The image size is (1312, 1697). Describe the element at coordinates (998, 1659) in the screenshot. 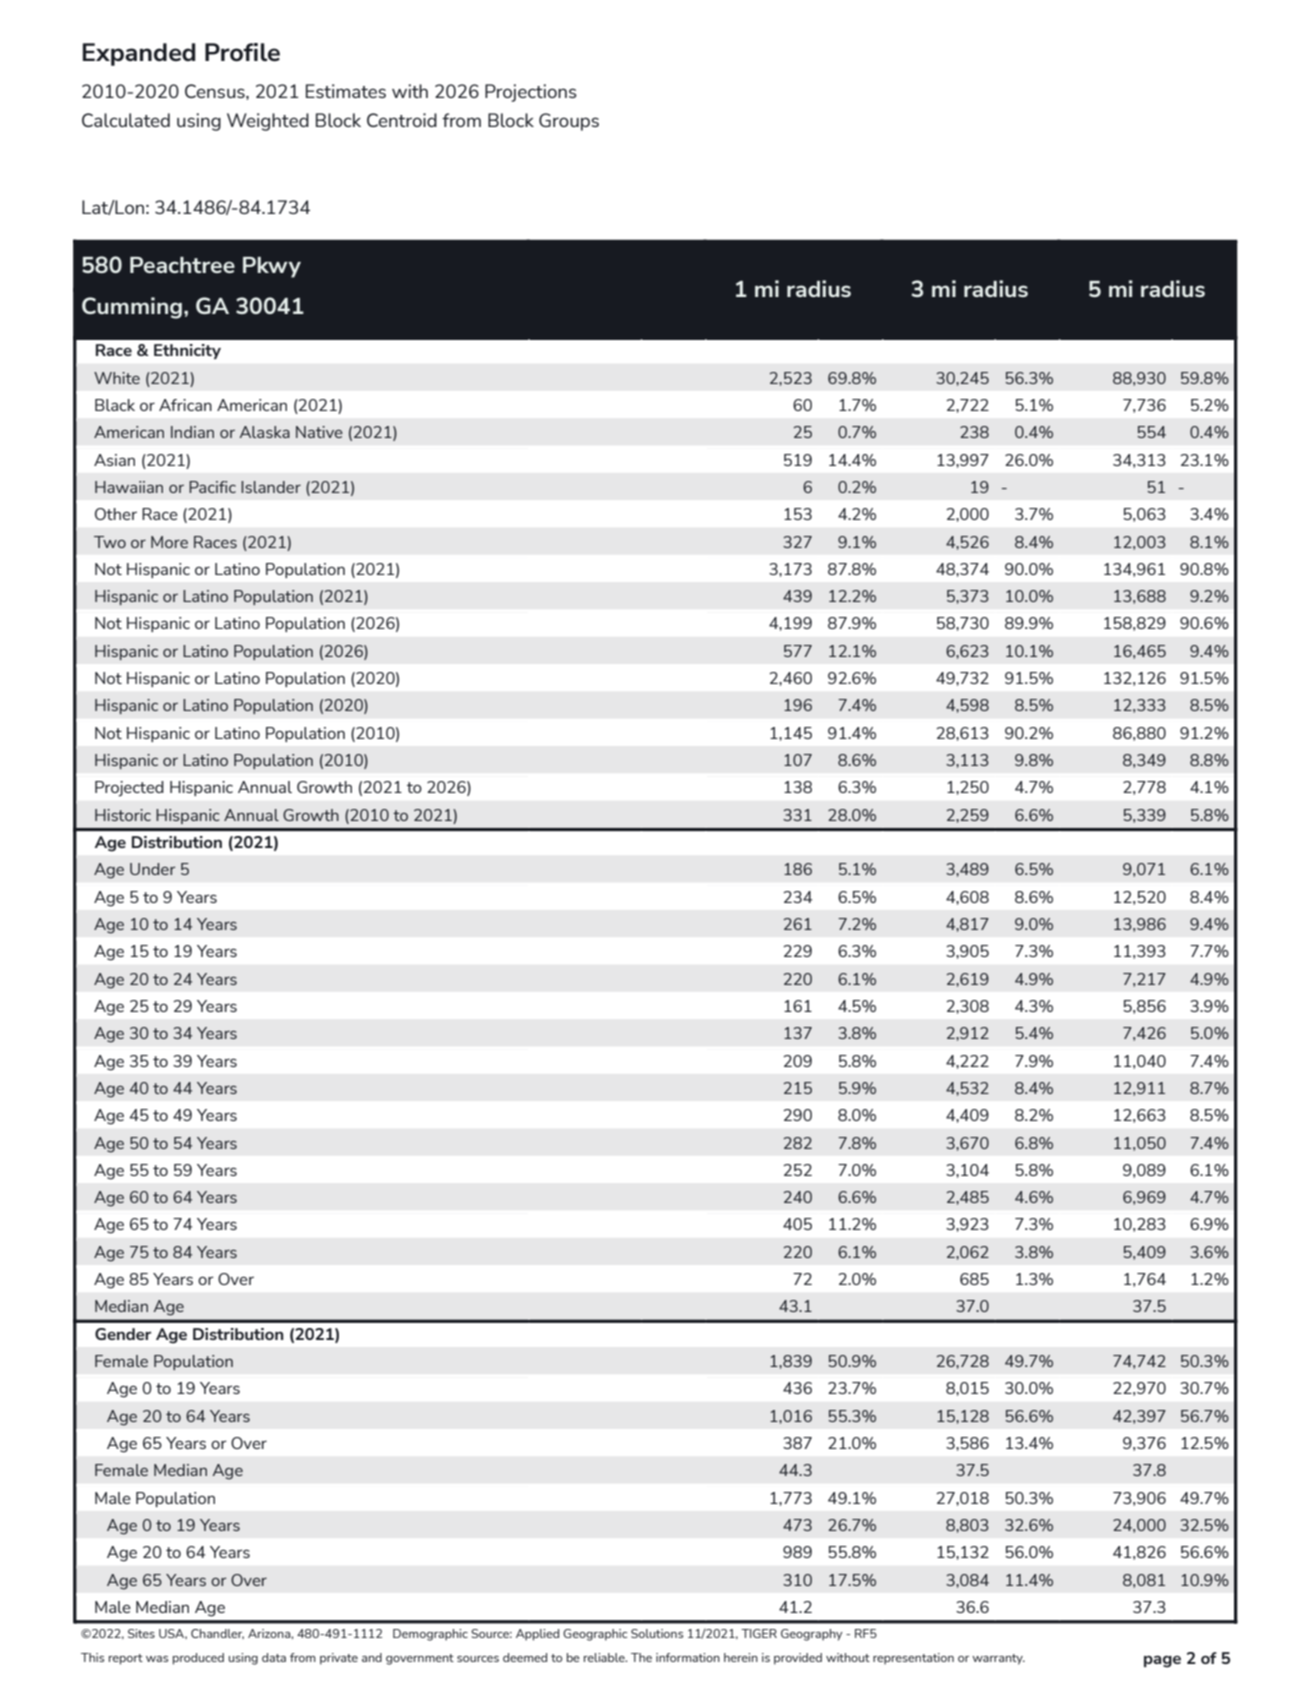

I see `warranty` at that location.
